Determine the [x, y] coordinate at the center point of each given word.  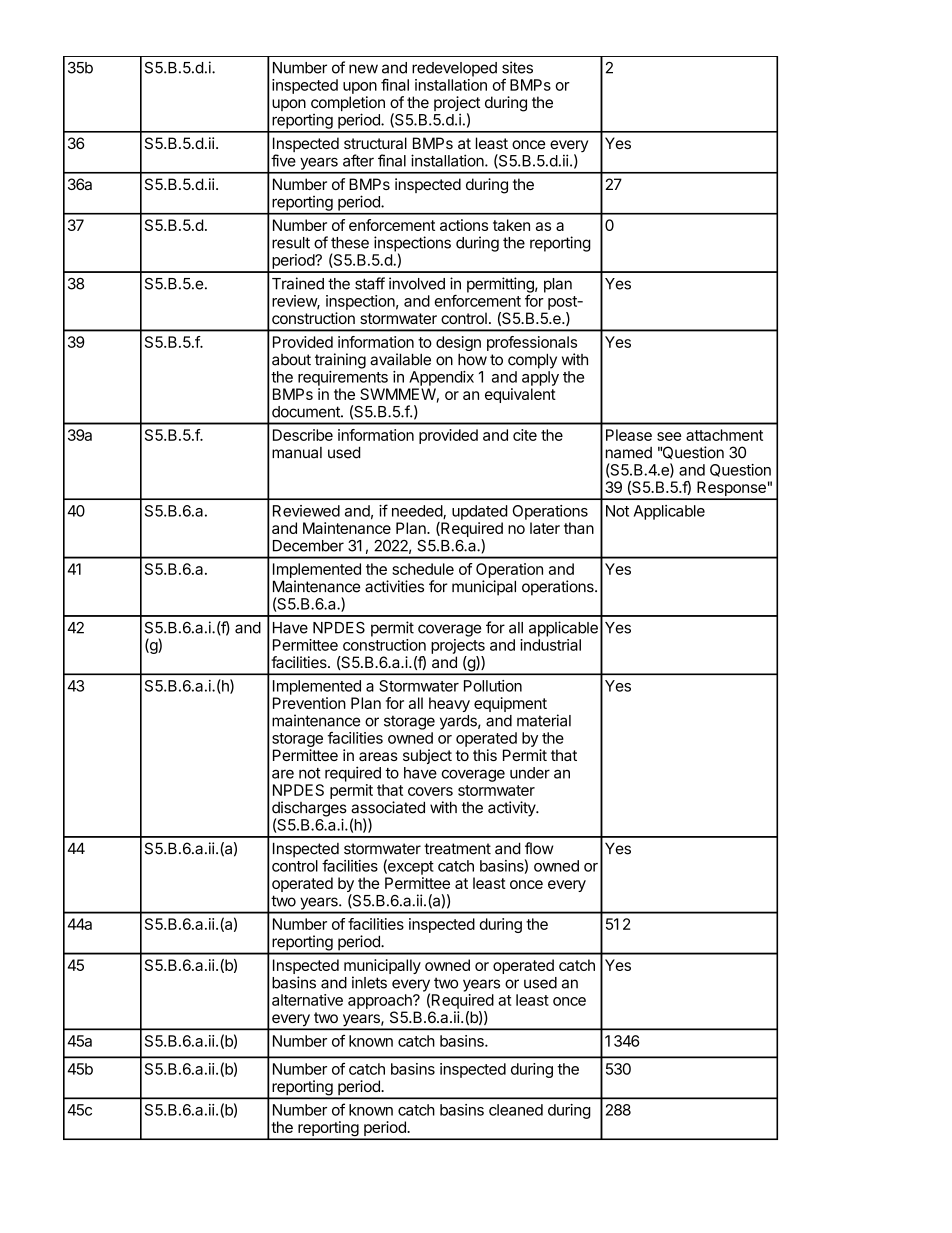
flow [539, 848]
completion [348, 105]
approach [381, 1001]
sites [517, 67]
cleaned [516, 1110]
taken [511, 225]
